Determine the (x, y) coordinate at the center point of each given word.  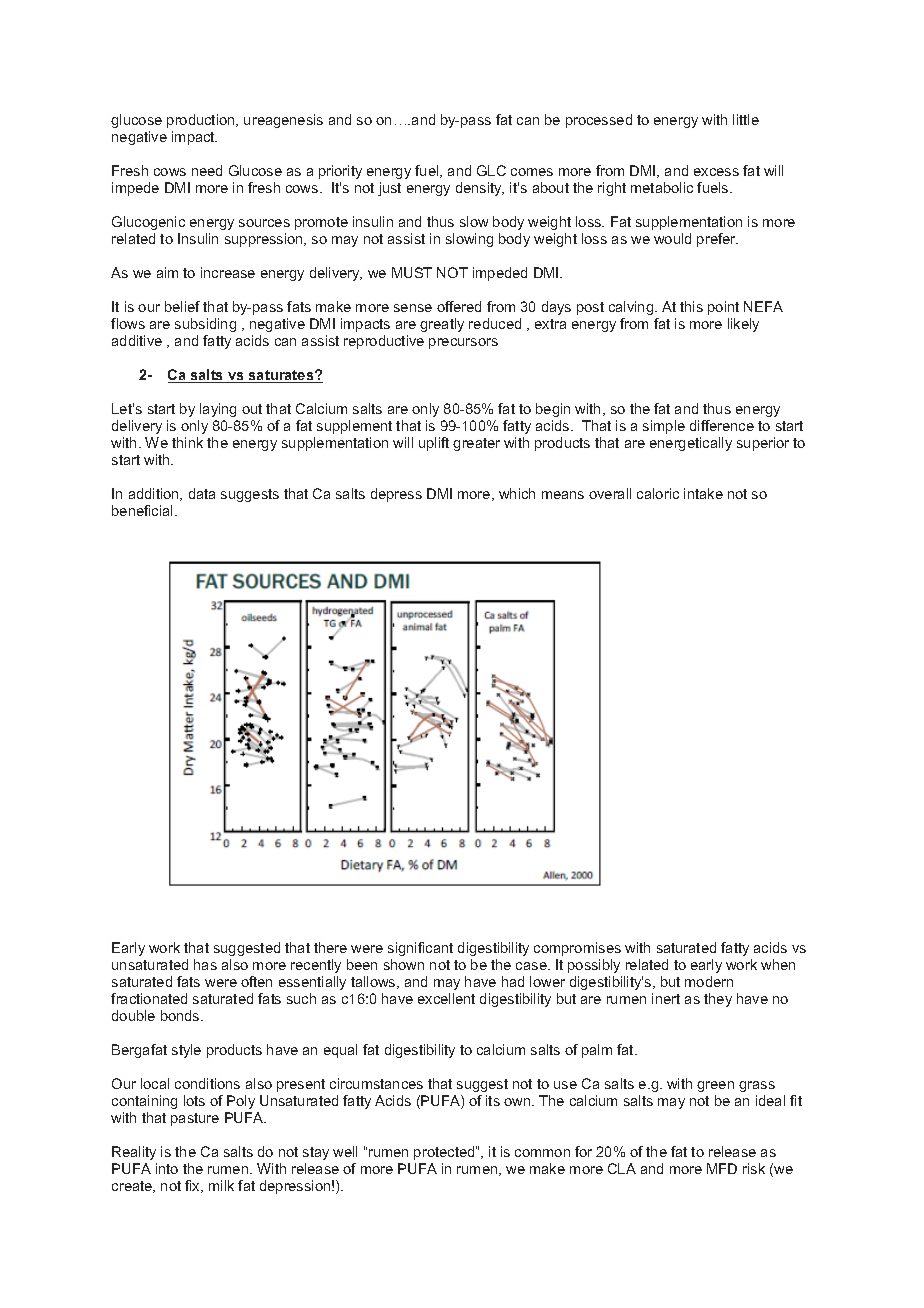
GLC (491, 170)
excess (716, 172)
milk (221, 1185)
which (517, 493)
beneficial (144, 510)
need (207, 170)
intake (703, 493)
